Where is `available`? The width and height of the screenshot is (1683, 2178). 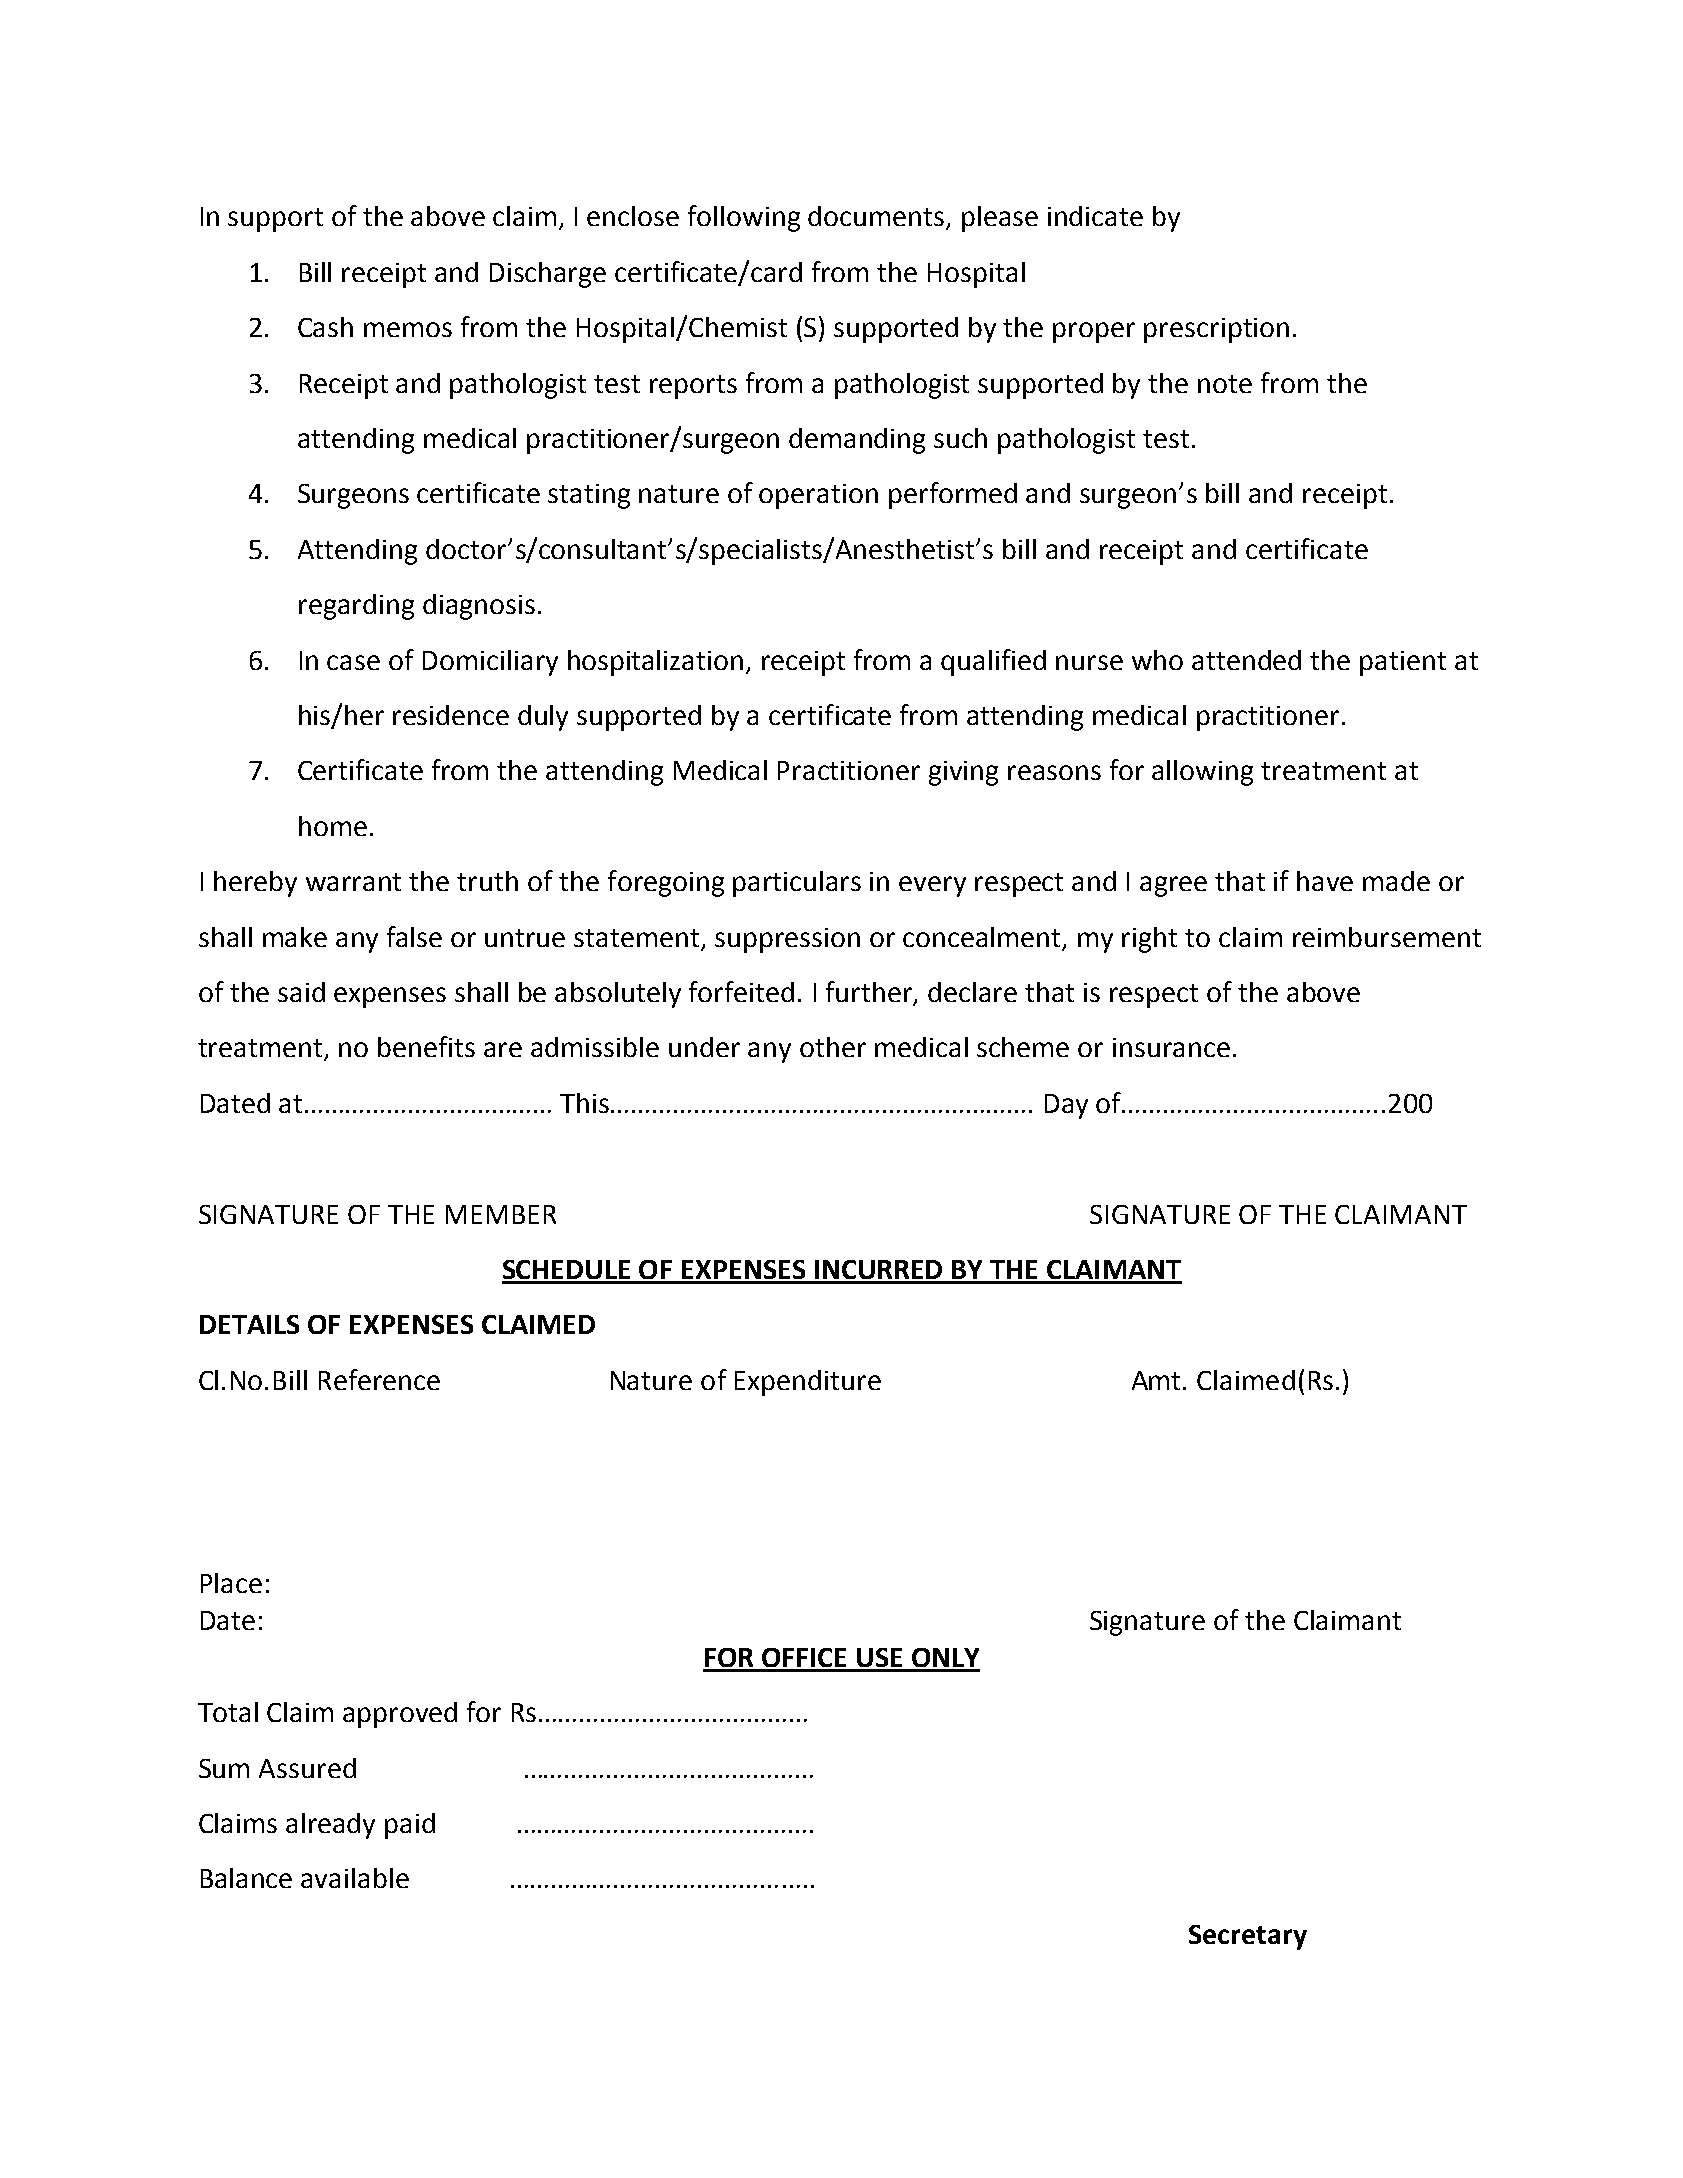
available is located at coordinates (355, 1878).
